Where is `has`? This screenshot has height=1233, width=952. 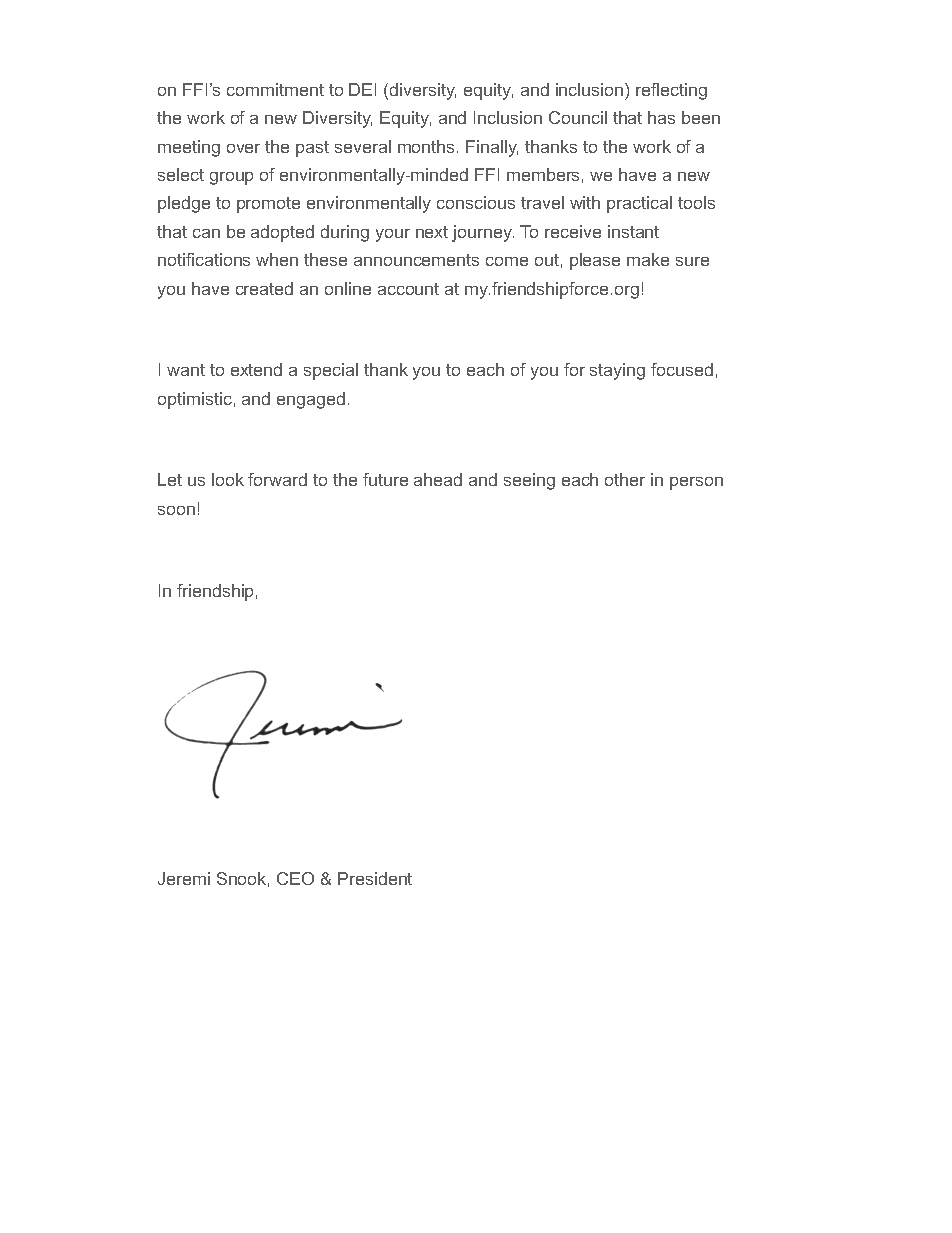
has is located at coordinates (661, 117).
